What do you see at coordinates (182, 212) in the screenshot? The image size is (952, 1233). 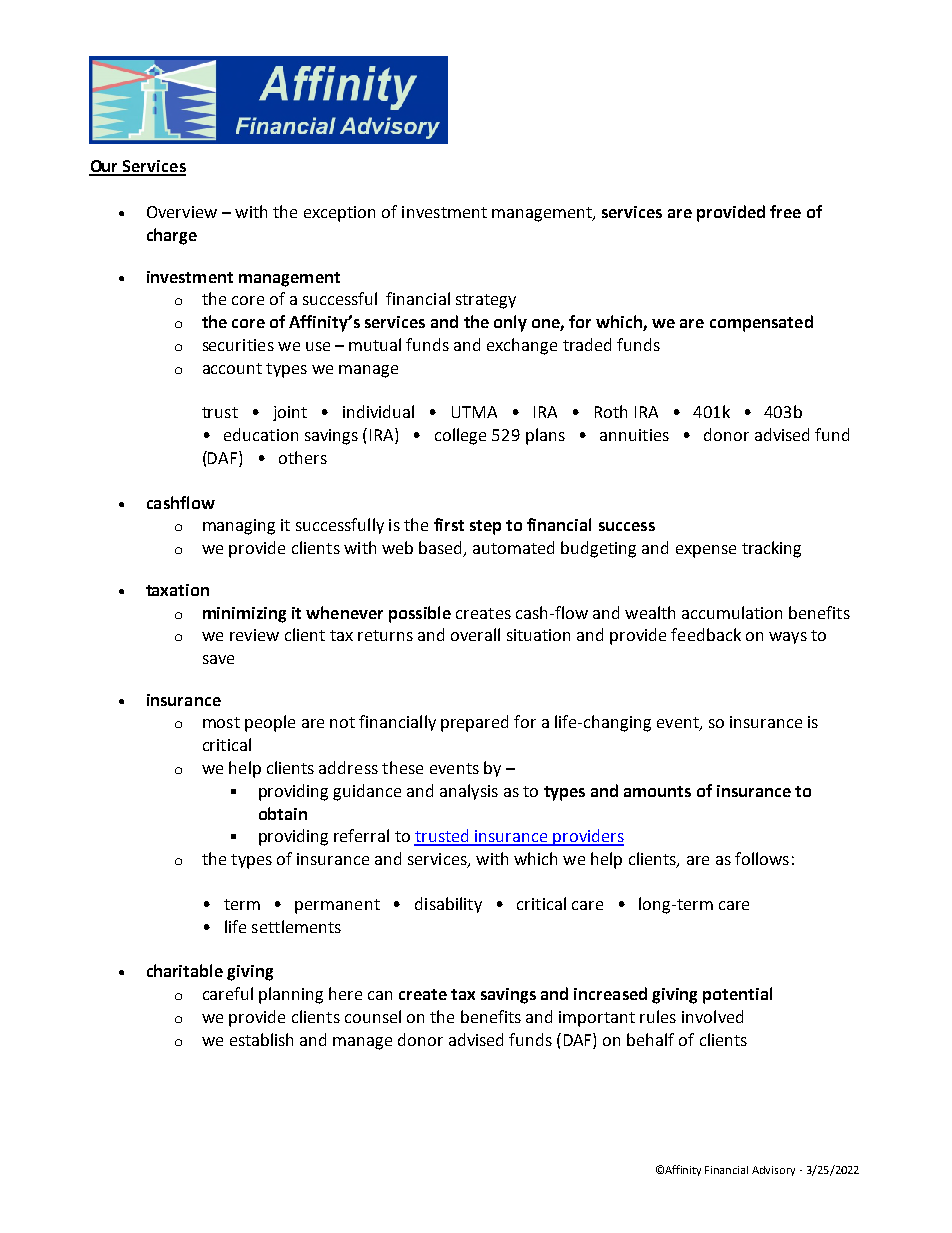 I see `Overview` at bounding box center [182, 212].
